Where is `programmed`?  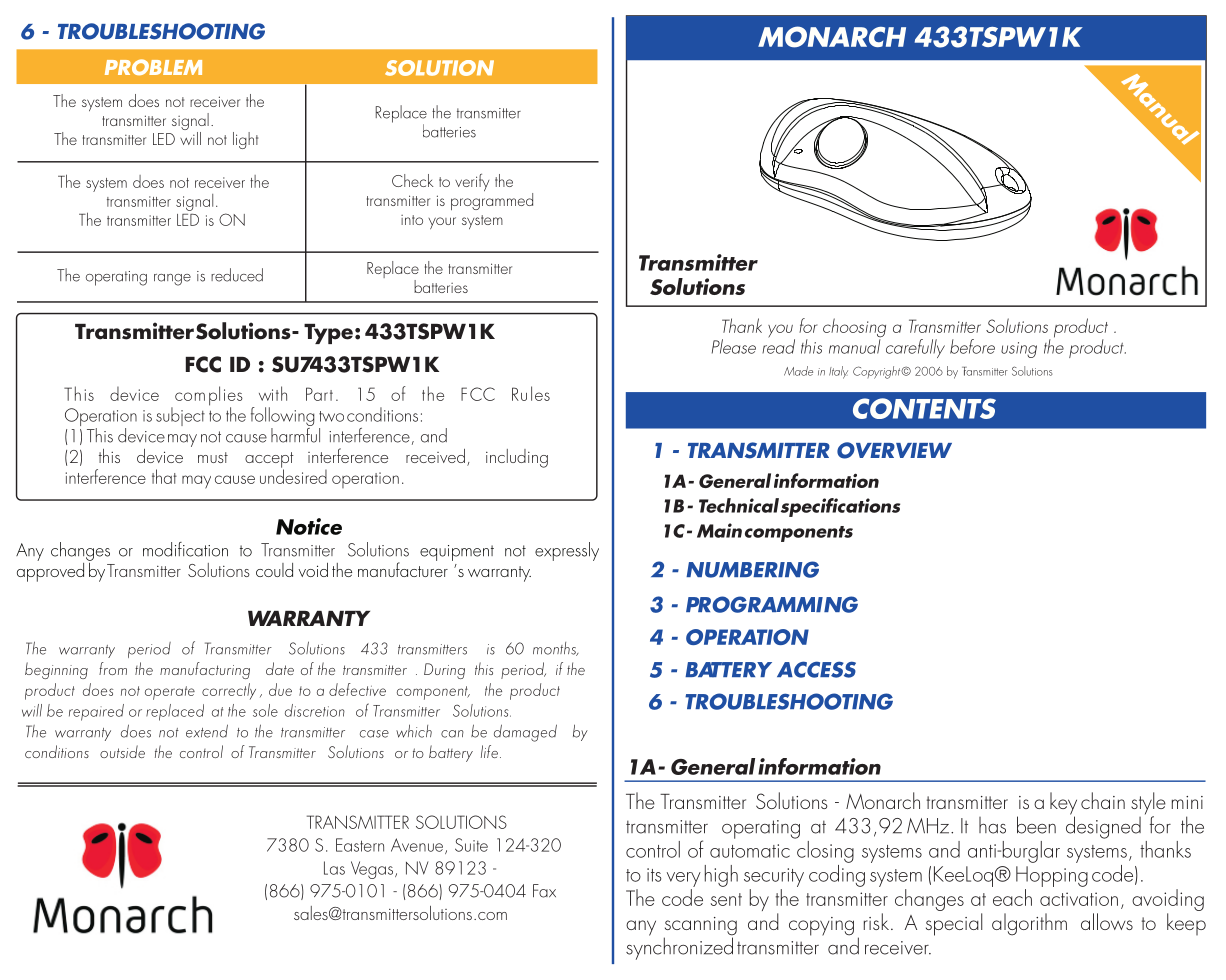 programmed is located at coordinates (492, 200).
